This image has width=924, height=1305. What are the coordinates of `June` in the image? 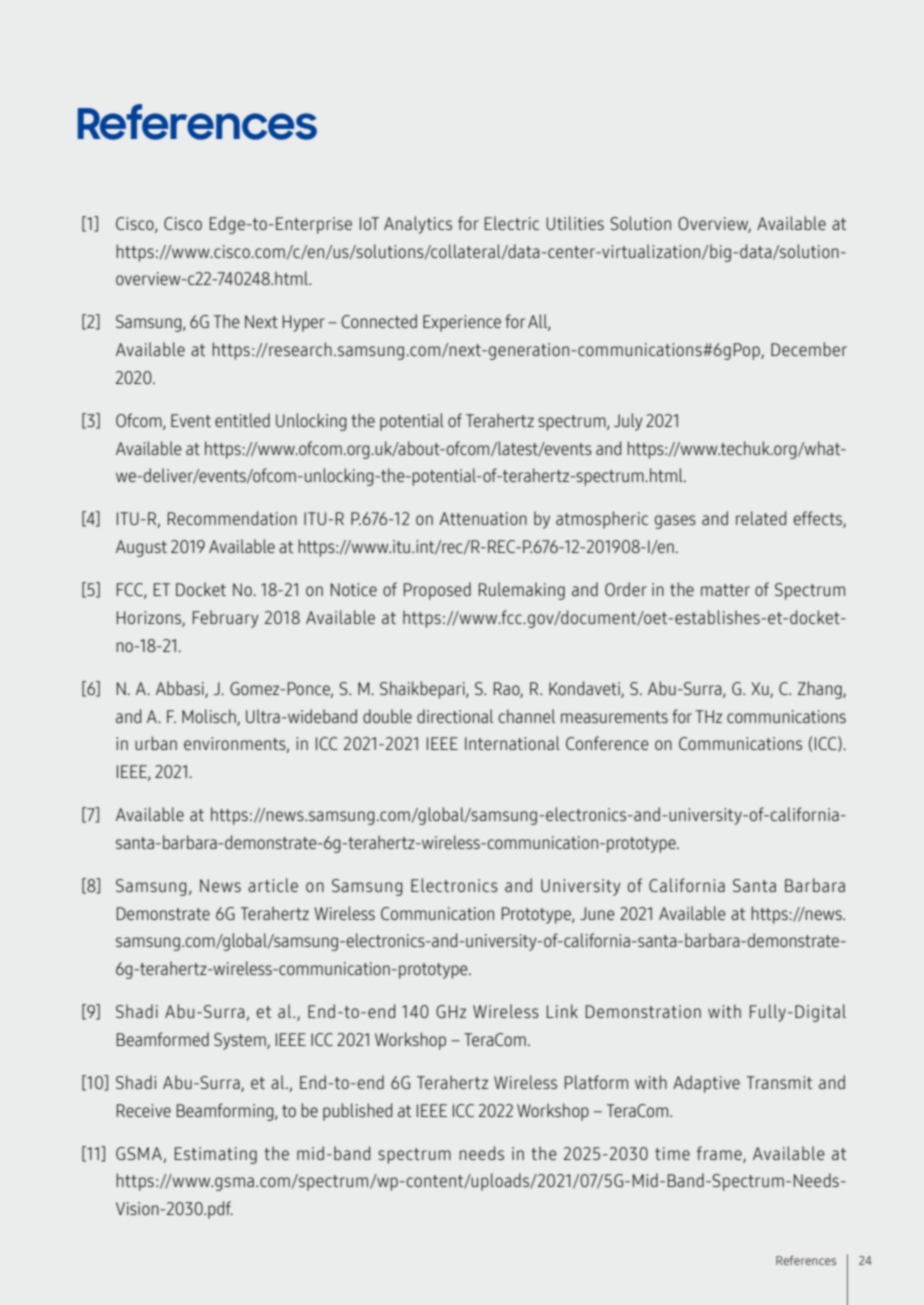 It's located at (597, 913).
